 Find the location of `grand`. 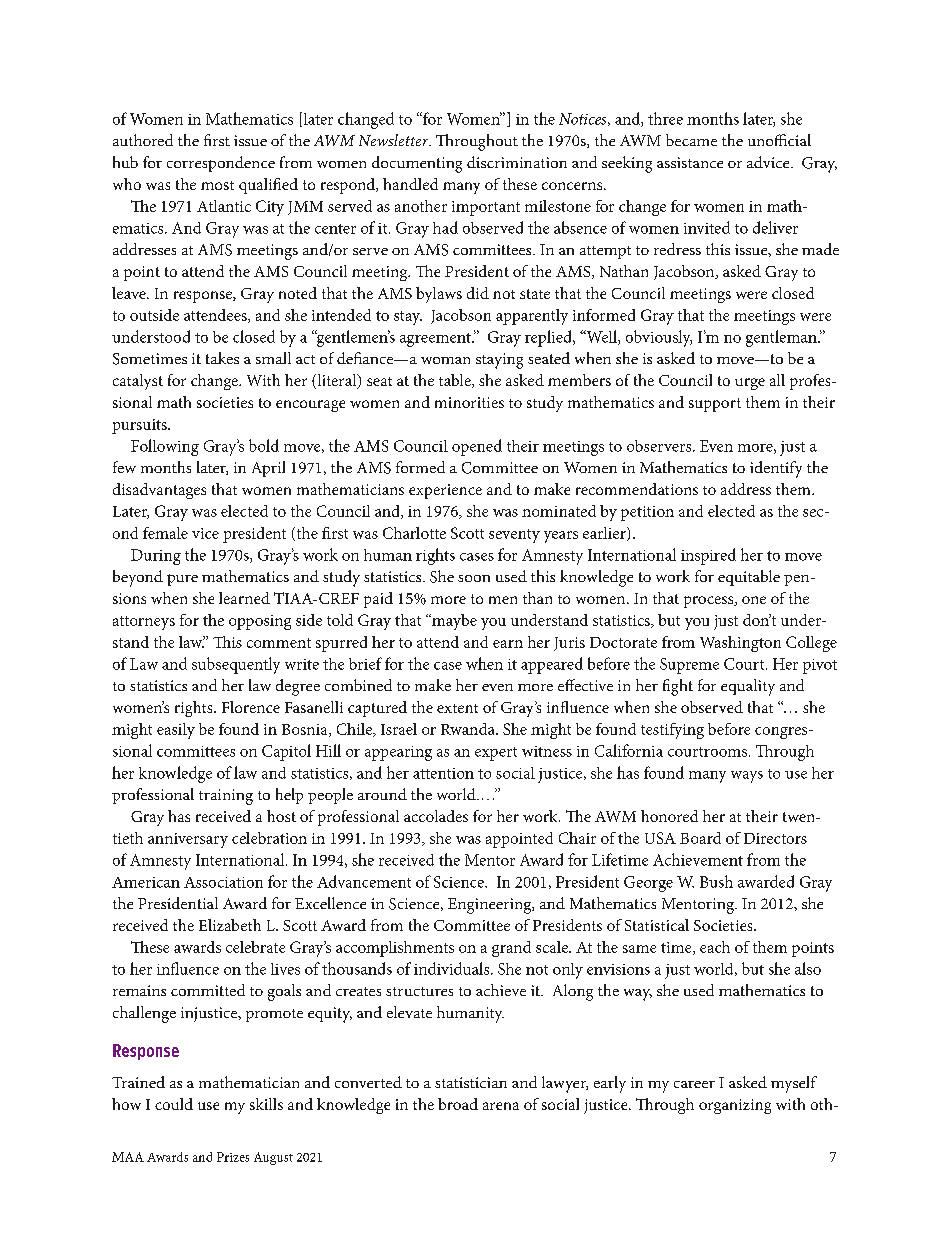

grand is located at coordinates (511, 949).
